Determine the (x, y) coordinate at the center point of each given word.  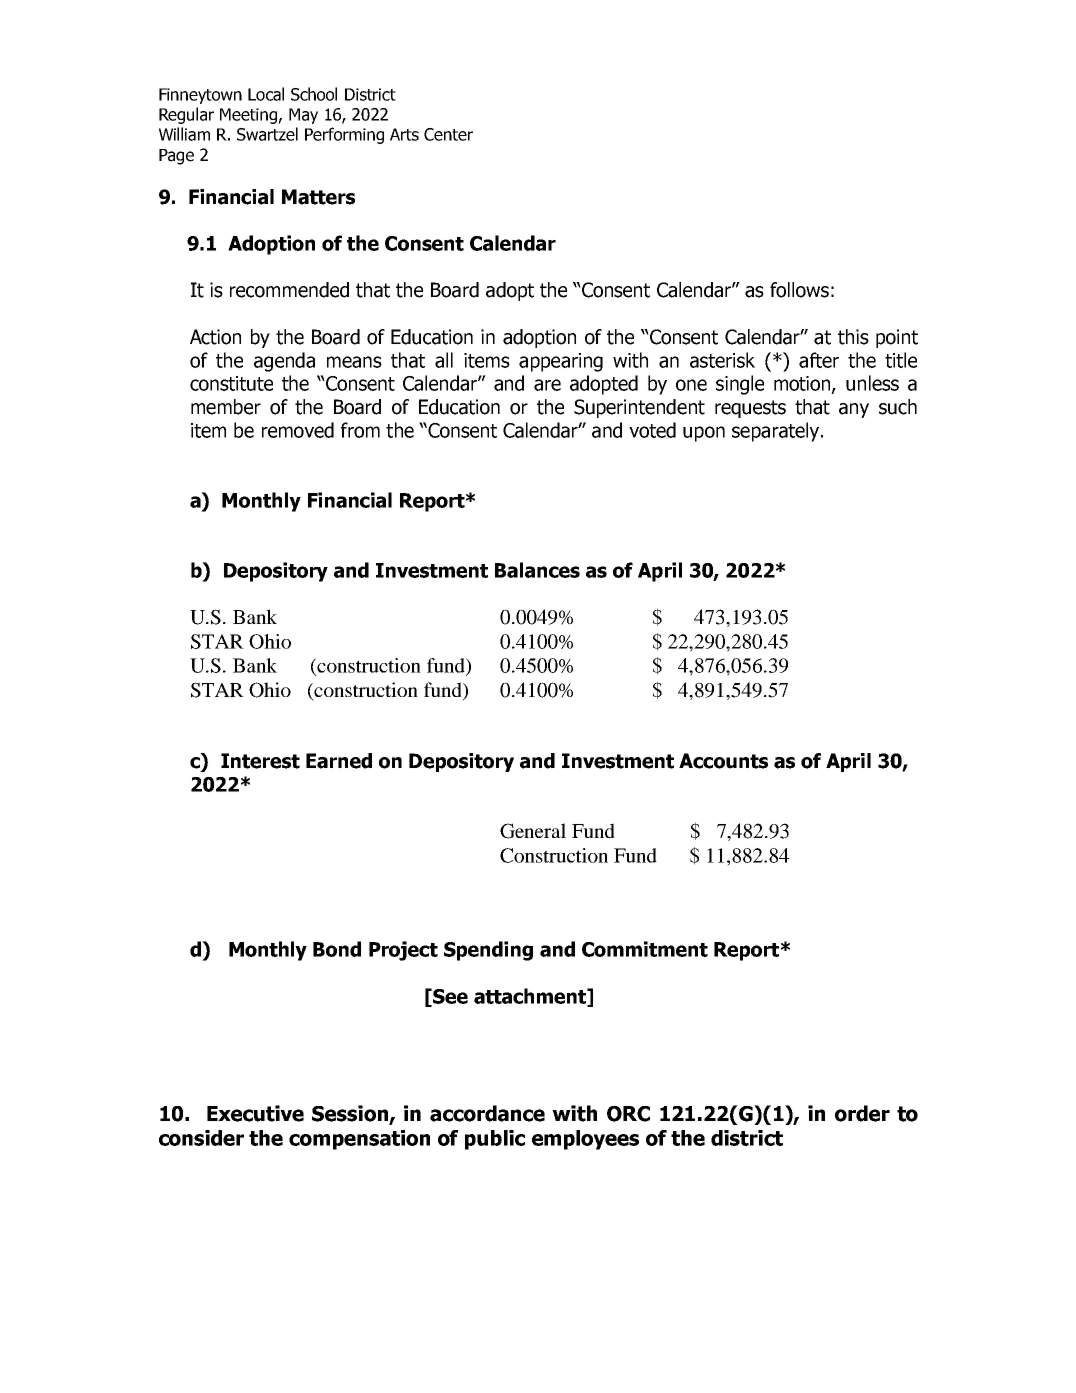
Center (448, 134)
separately (777, 432)
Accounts (723, 761)
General (533, 831)
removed (298, 430)
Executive (255, 1113)
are (547, 385)
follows (799, 290)
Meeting (249, 116)
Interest (260, 761)
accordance (487, 1113)
